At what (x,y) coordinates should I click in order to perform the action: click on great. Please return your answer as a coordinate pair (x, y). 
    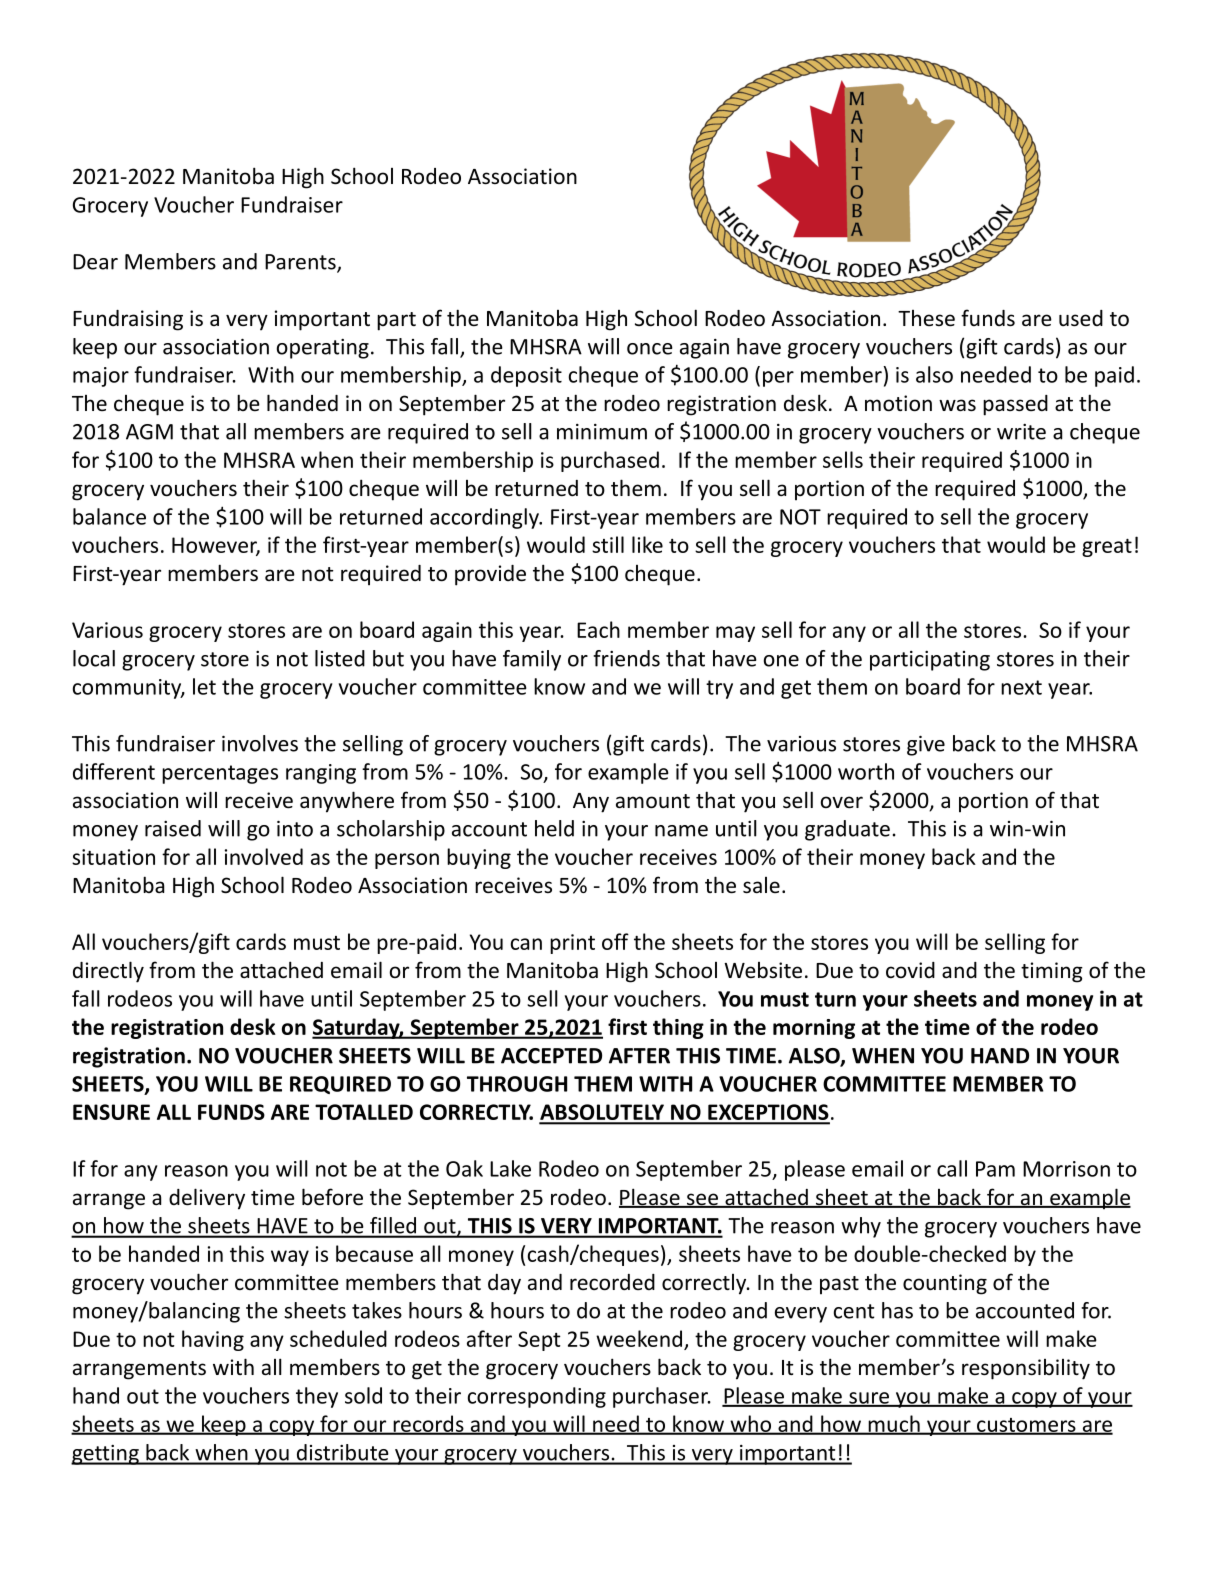
    Looking at the image, I should click on (1107, 548).
